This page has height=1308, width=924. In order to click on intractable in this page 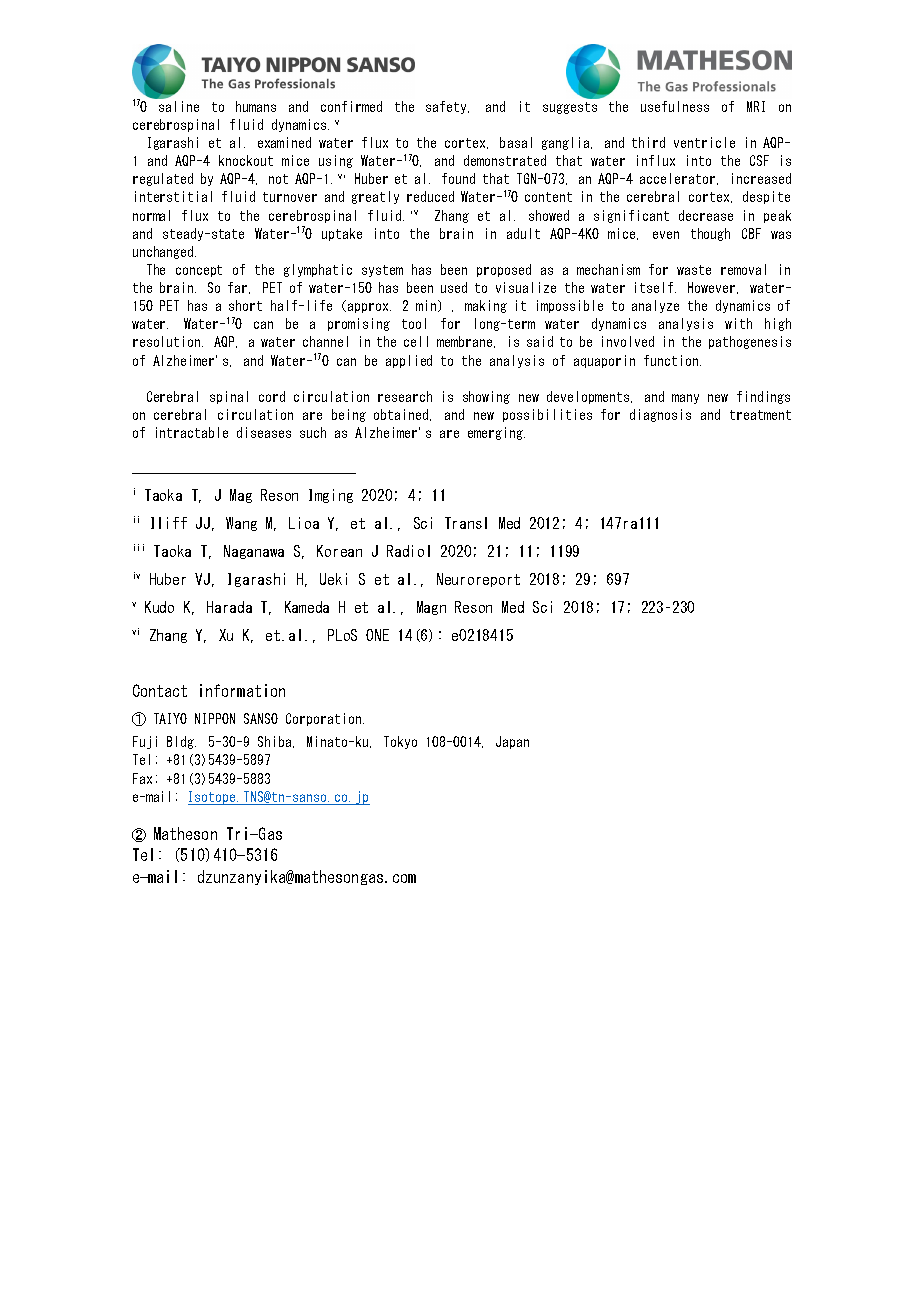, I will do `click(192, 432)`.
